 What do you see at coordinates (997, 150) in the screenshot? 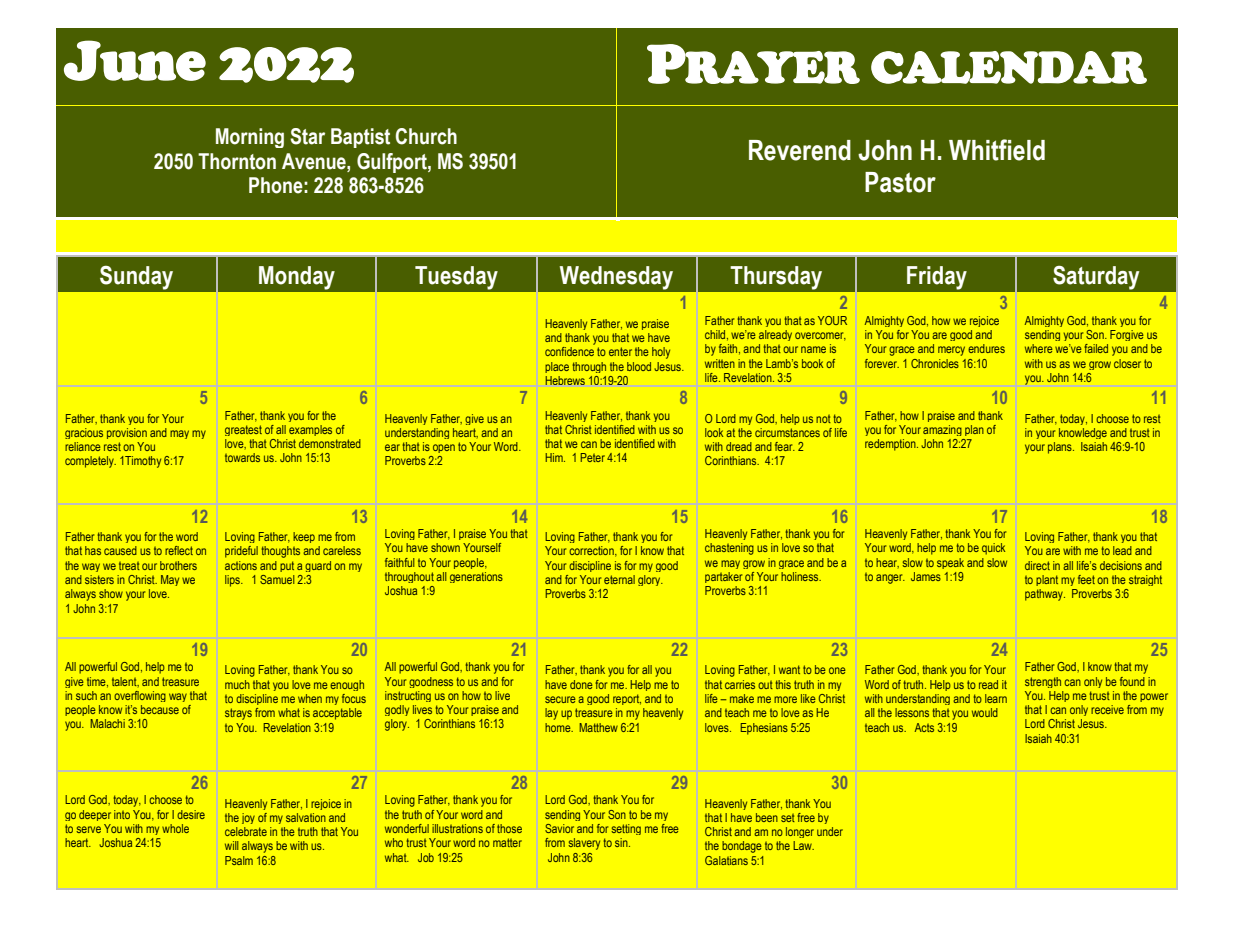
I see `Whitfield` at bounding box center [997, 150].
